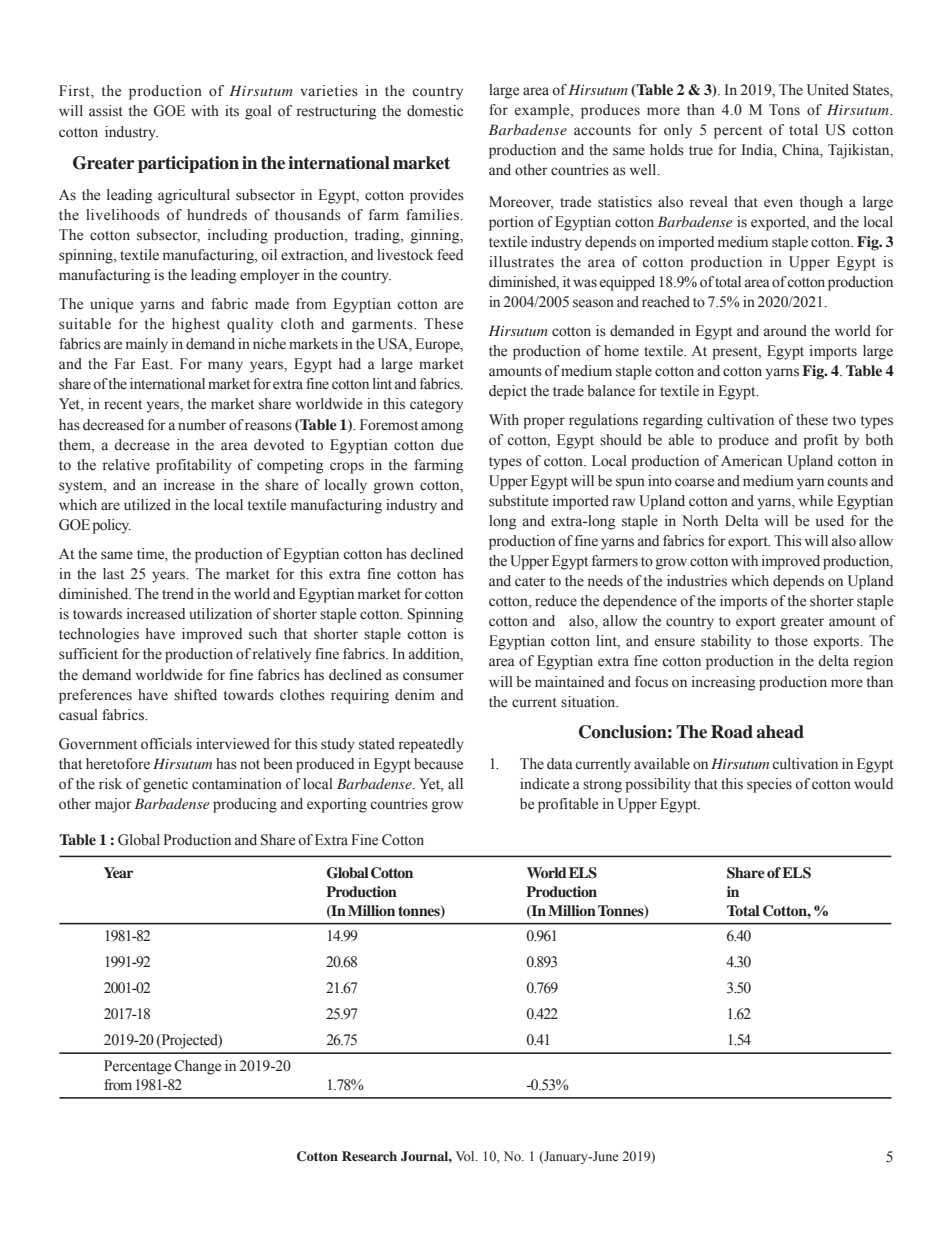  I want to click on those, so click(791, 641).
